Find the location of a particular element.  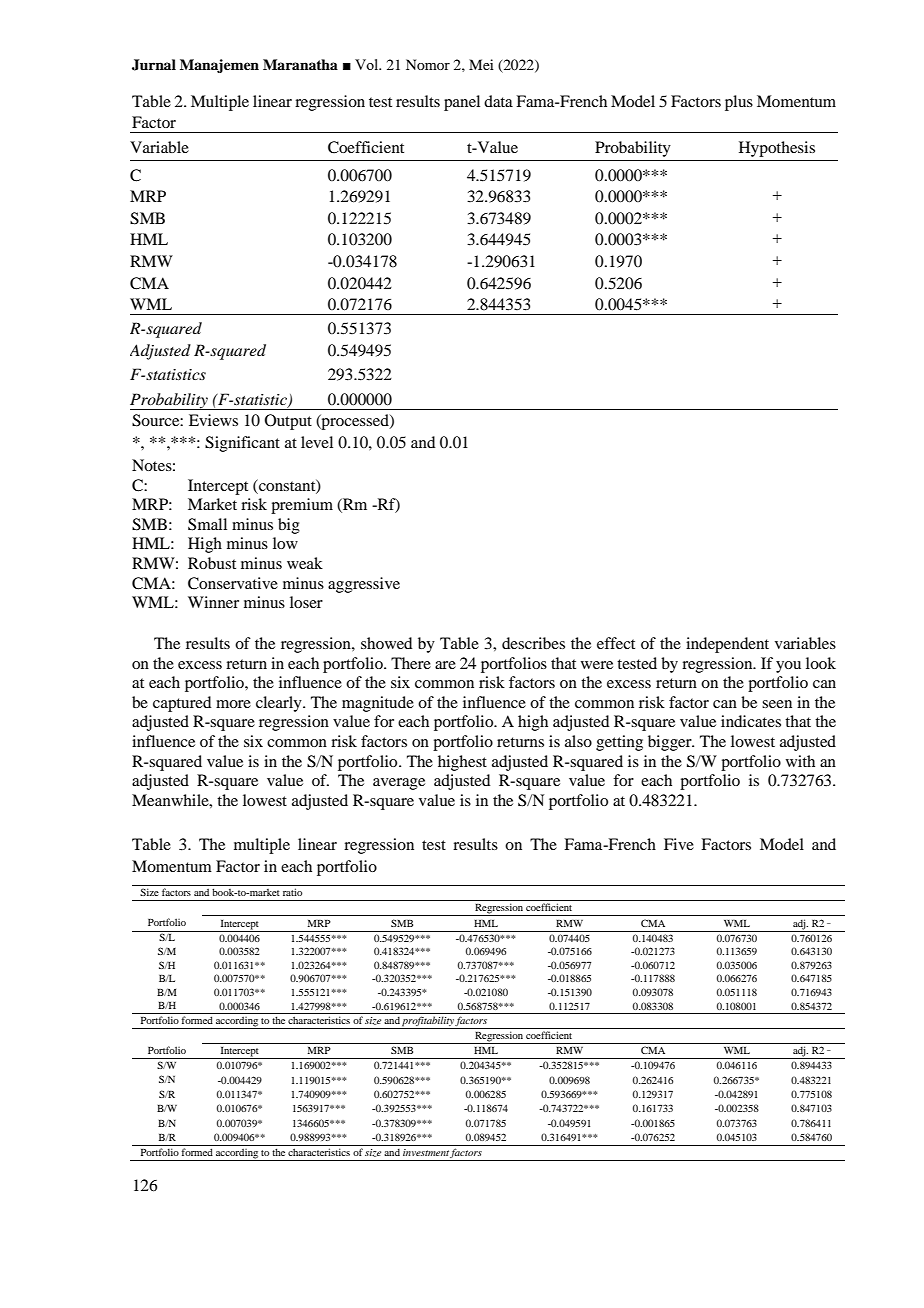

data is located at coordinates (498, 101).
